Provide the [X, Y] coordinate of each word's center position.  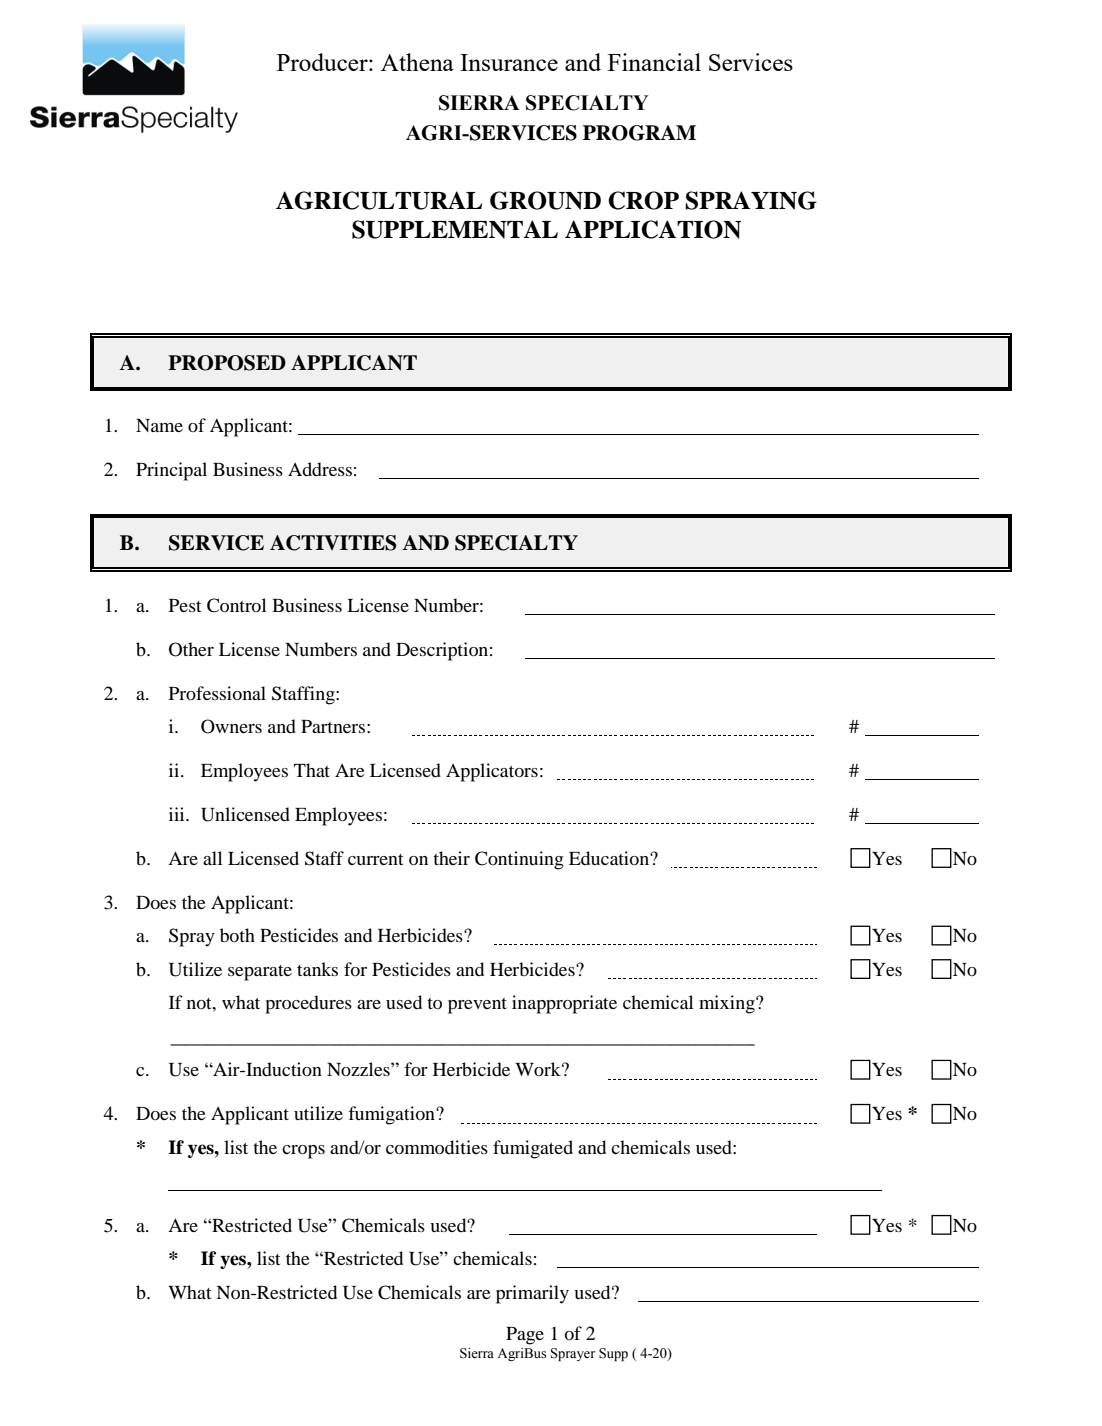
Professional [217, 693]
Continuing [519, 860]
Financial [654, 62]
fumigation [392, 1115]
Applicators [492, 772]
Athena [417, 62]
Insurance [509, 62]
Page [525, 1336]
